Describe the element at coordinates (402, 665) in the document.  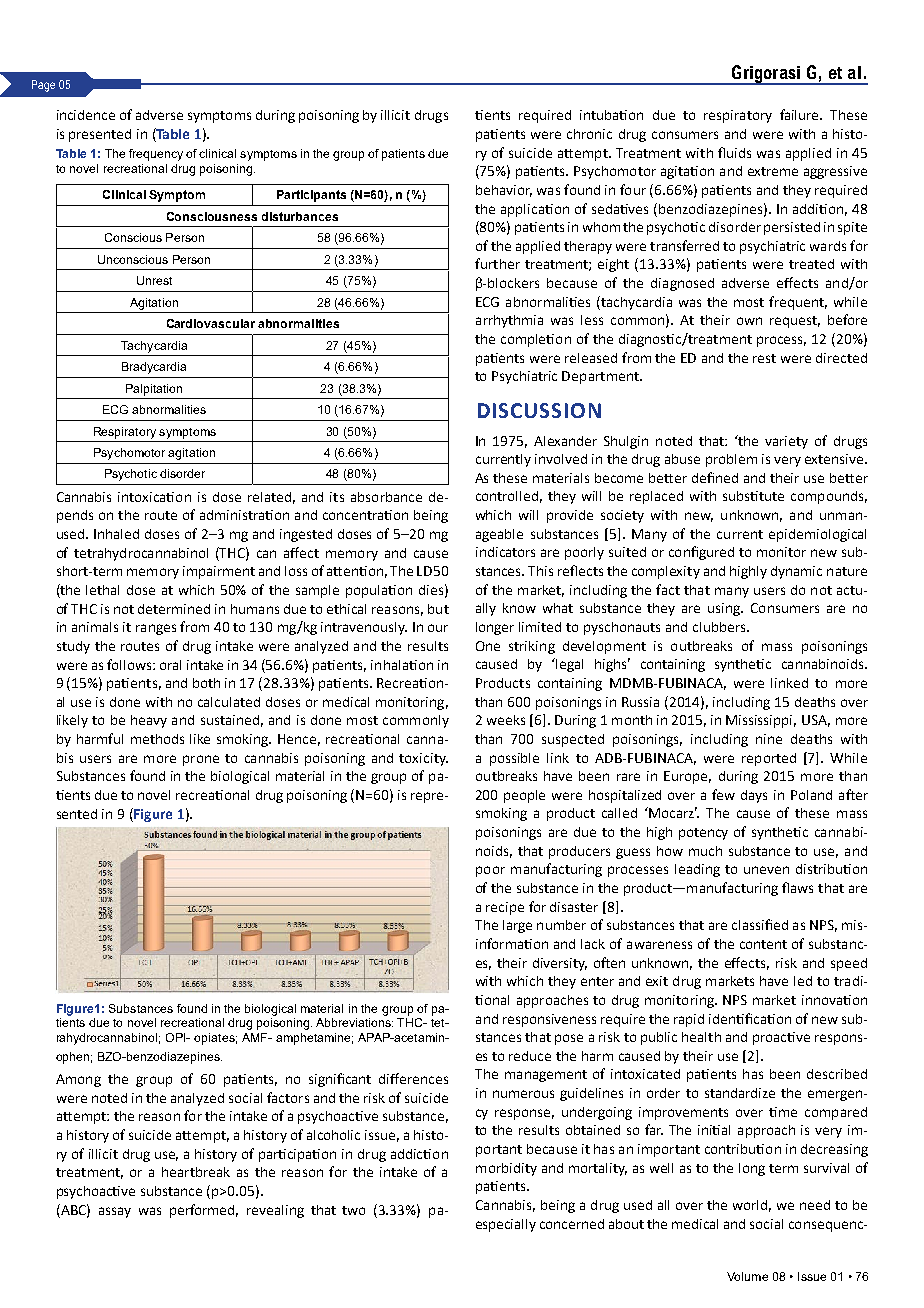
I see `inhalation` at that location.
